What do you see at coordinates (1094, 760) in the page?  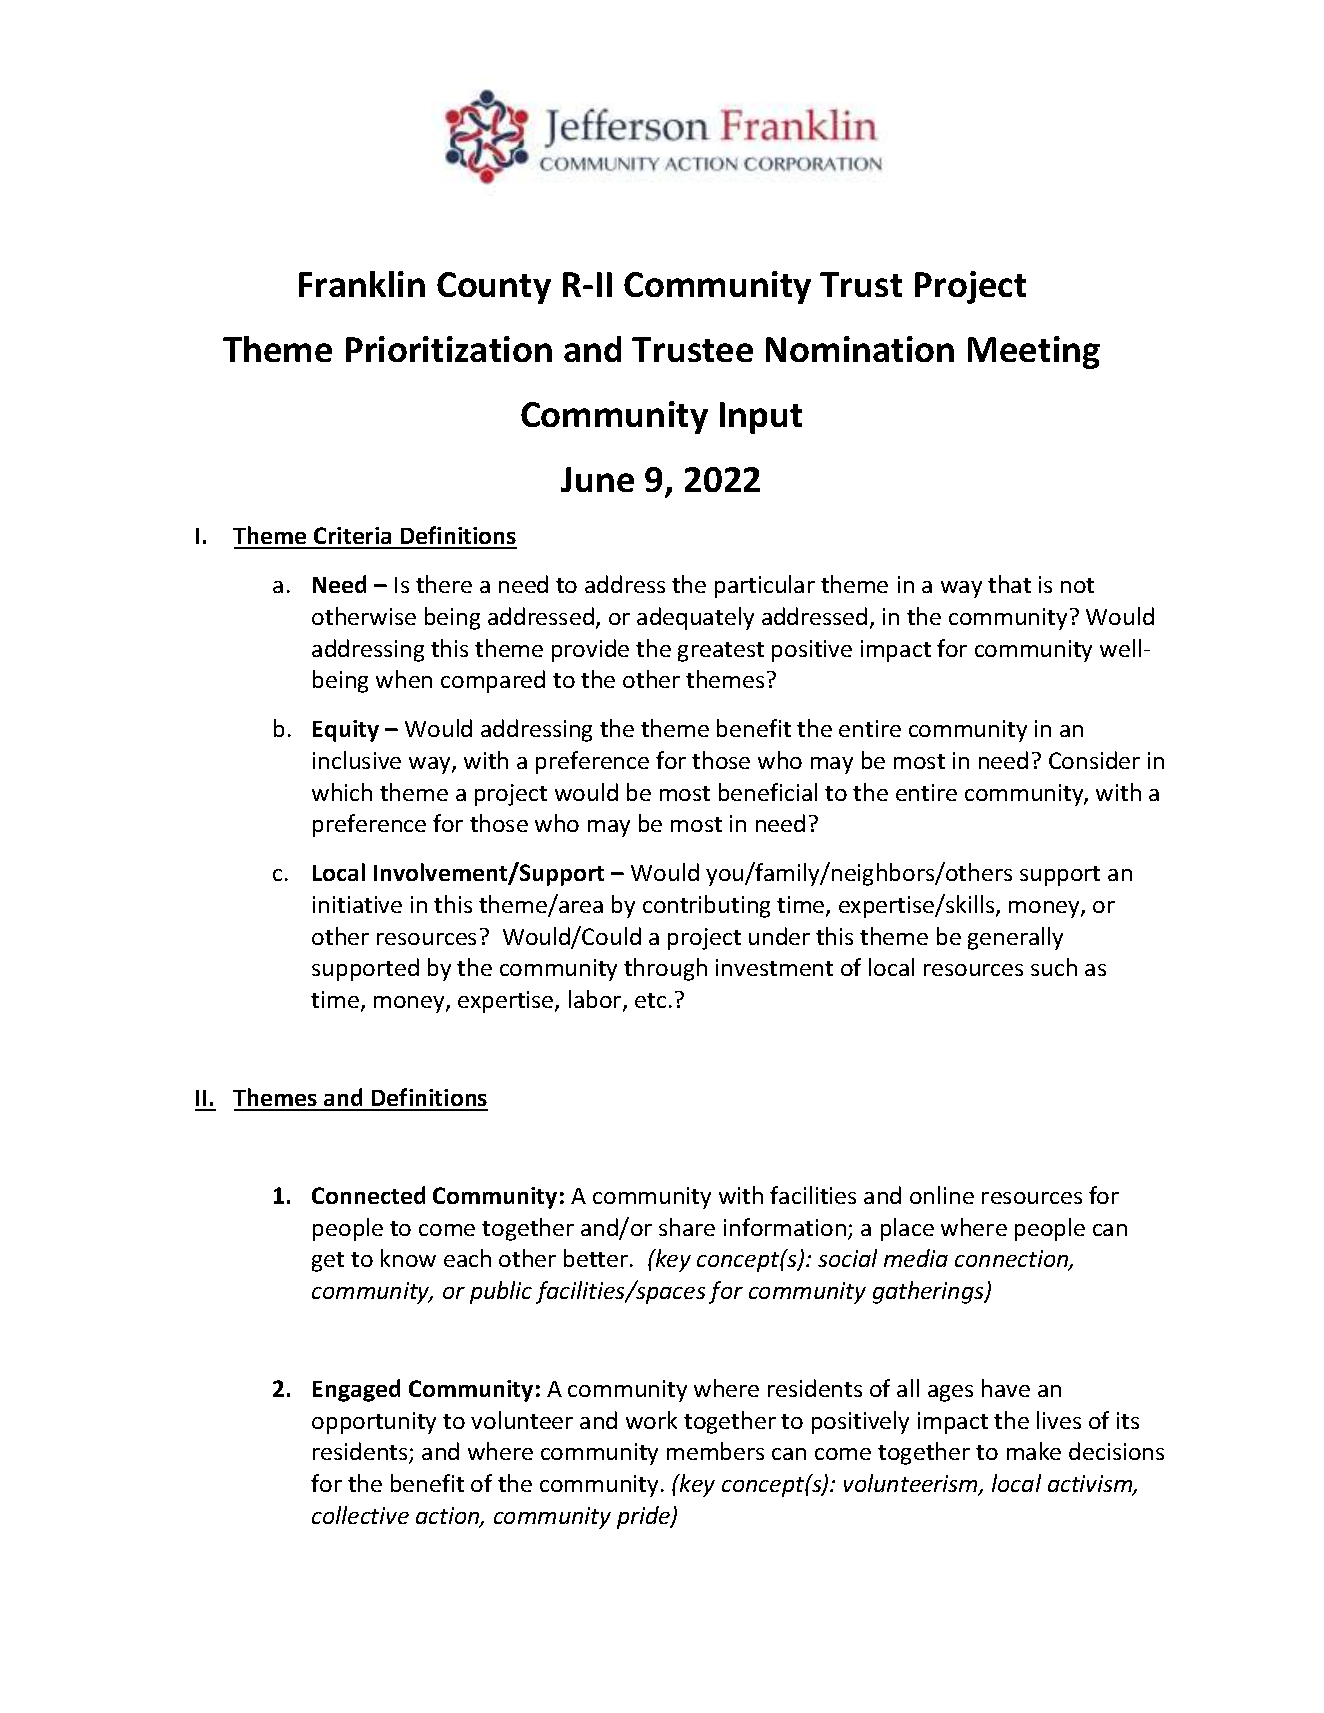 I see `Consider` at bounding box center [1094, 760].
